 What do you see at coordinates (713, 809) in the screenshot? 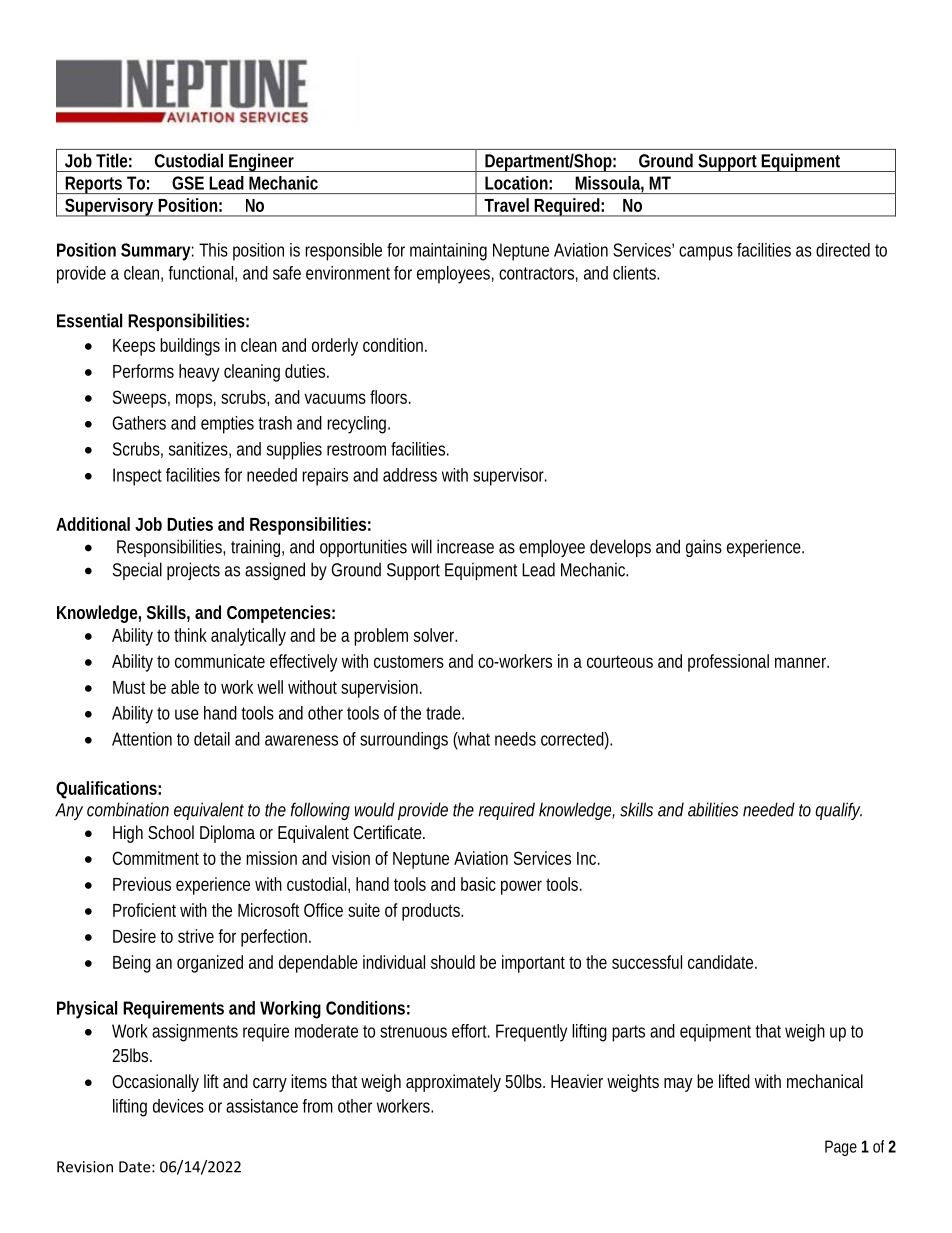
I see `abilities` at bounding box center [713, 809].
